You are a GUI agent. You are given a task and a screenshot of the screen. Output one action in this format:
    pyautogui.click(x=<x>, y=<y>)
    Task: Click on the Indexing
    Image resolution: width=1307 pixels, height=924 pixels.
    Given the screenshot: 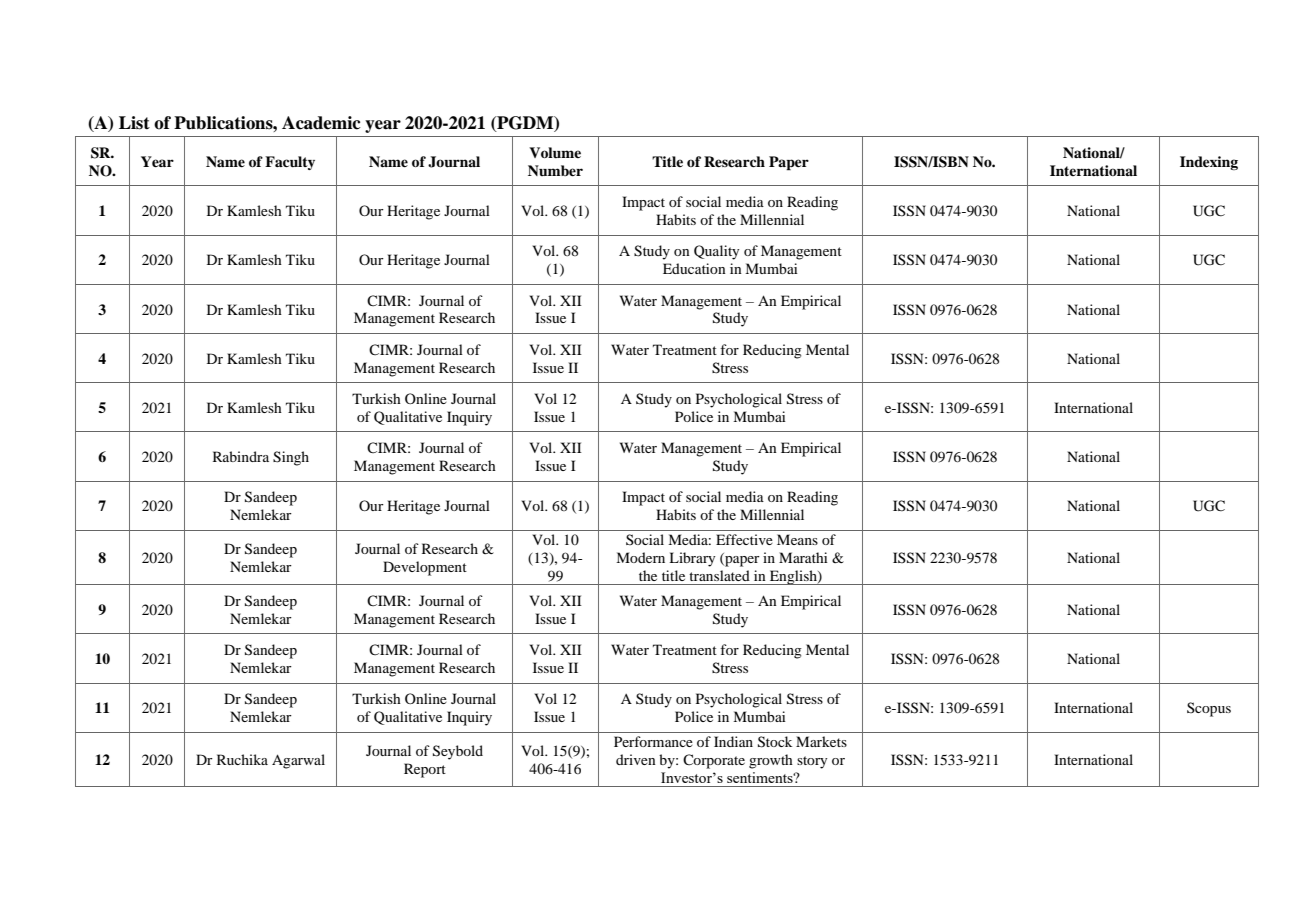 What is the action you would take?
    pyautogui.click(x=1209, y=163)
